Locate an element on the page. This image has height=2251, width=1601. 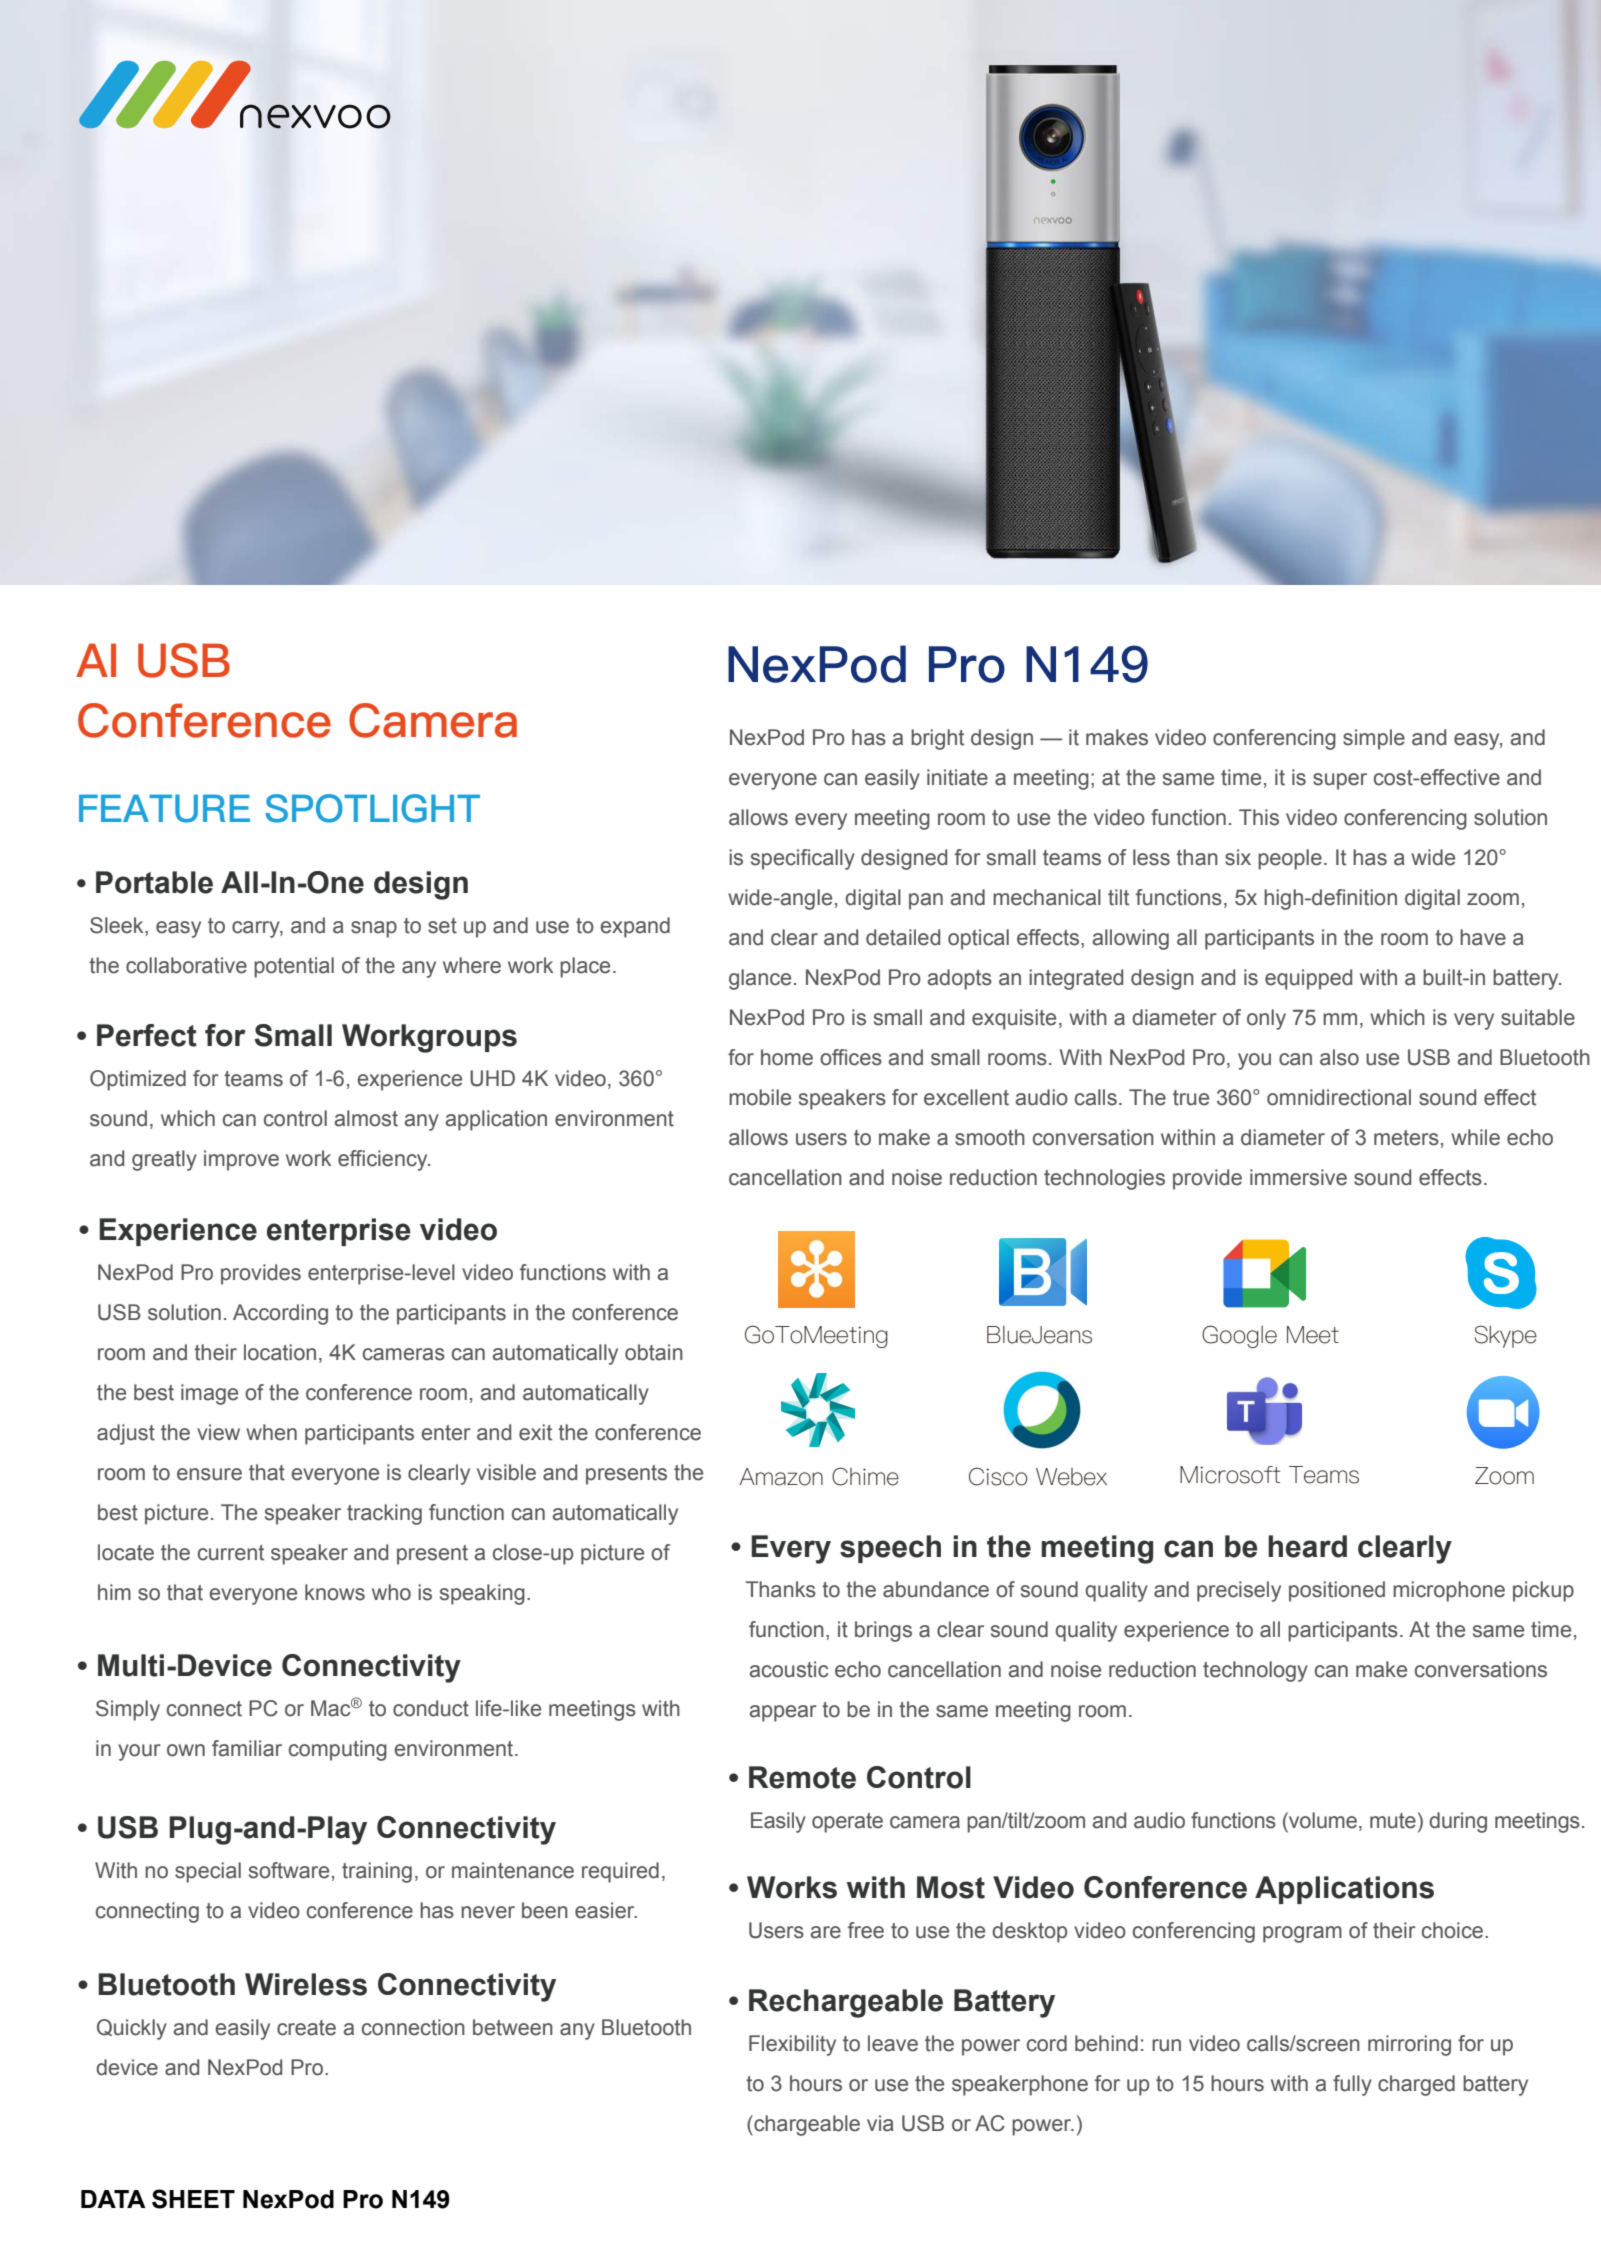
via is located at coordinates (880, 2123).
